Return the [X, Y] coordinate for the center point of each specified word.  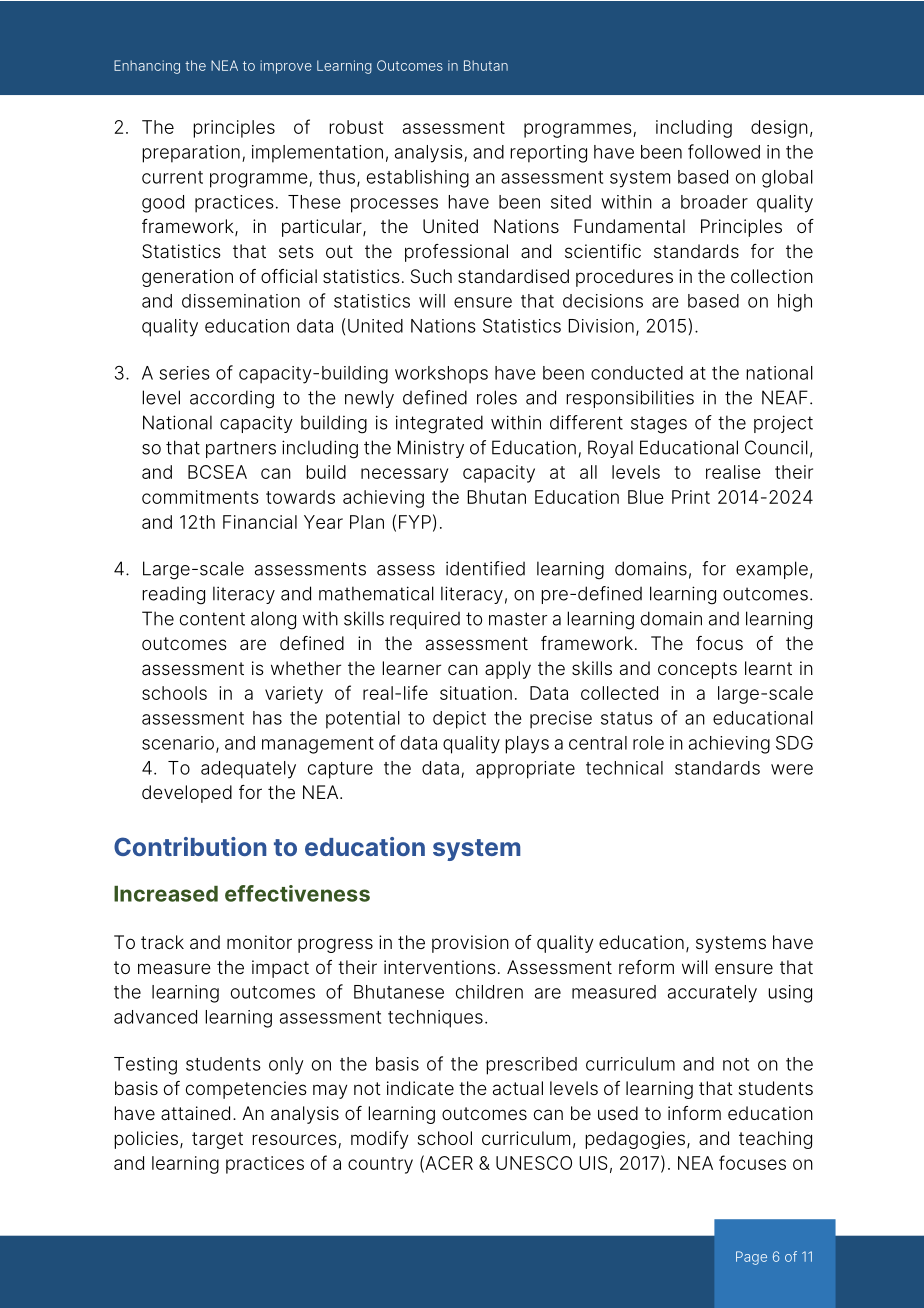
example [772, 570]
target [217, 1140]
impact [280, 969]
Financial [260, 522]
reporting [548, 154]
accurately [712, 994]
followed [724, 151]
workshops [441, 375]
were [792, 769]
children [489, 992]
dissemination [241, 301]
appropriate [525, 770]
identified [485, 568]
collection [772, 276]
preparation [191, 154]
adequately [248, 770]
